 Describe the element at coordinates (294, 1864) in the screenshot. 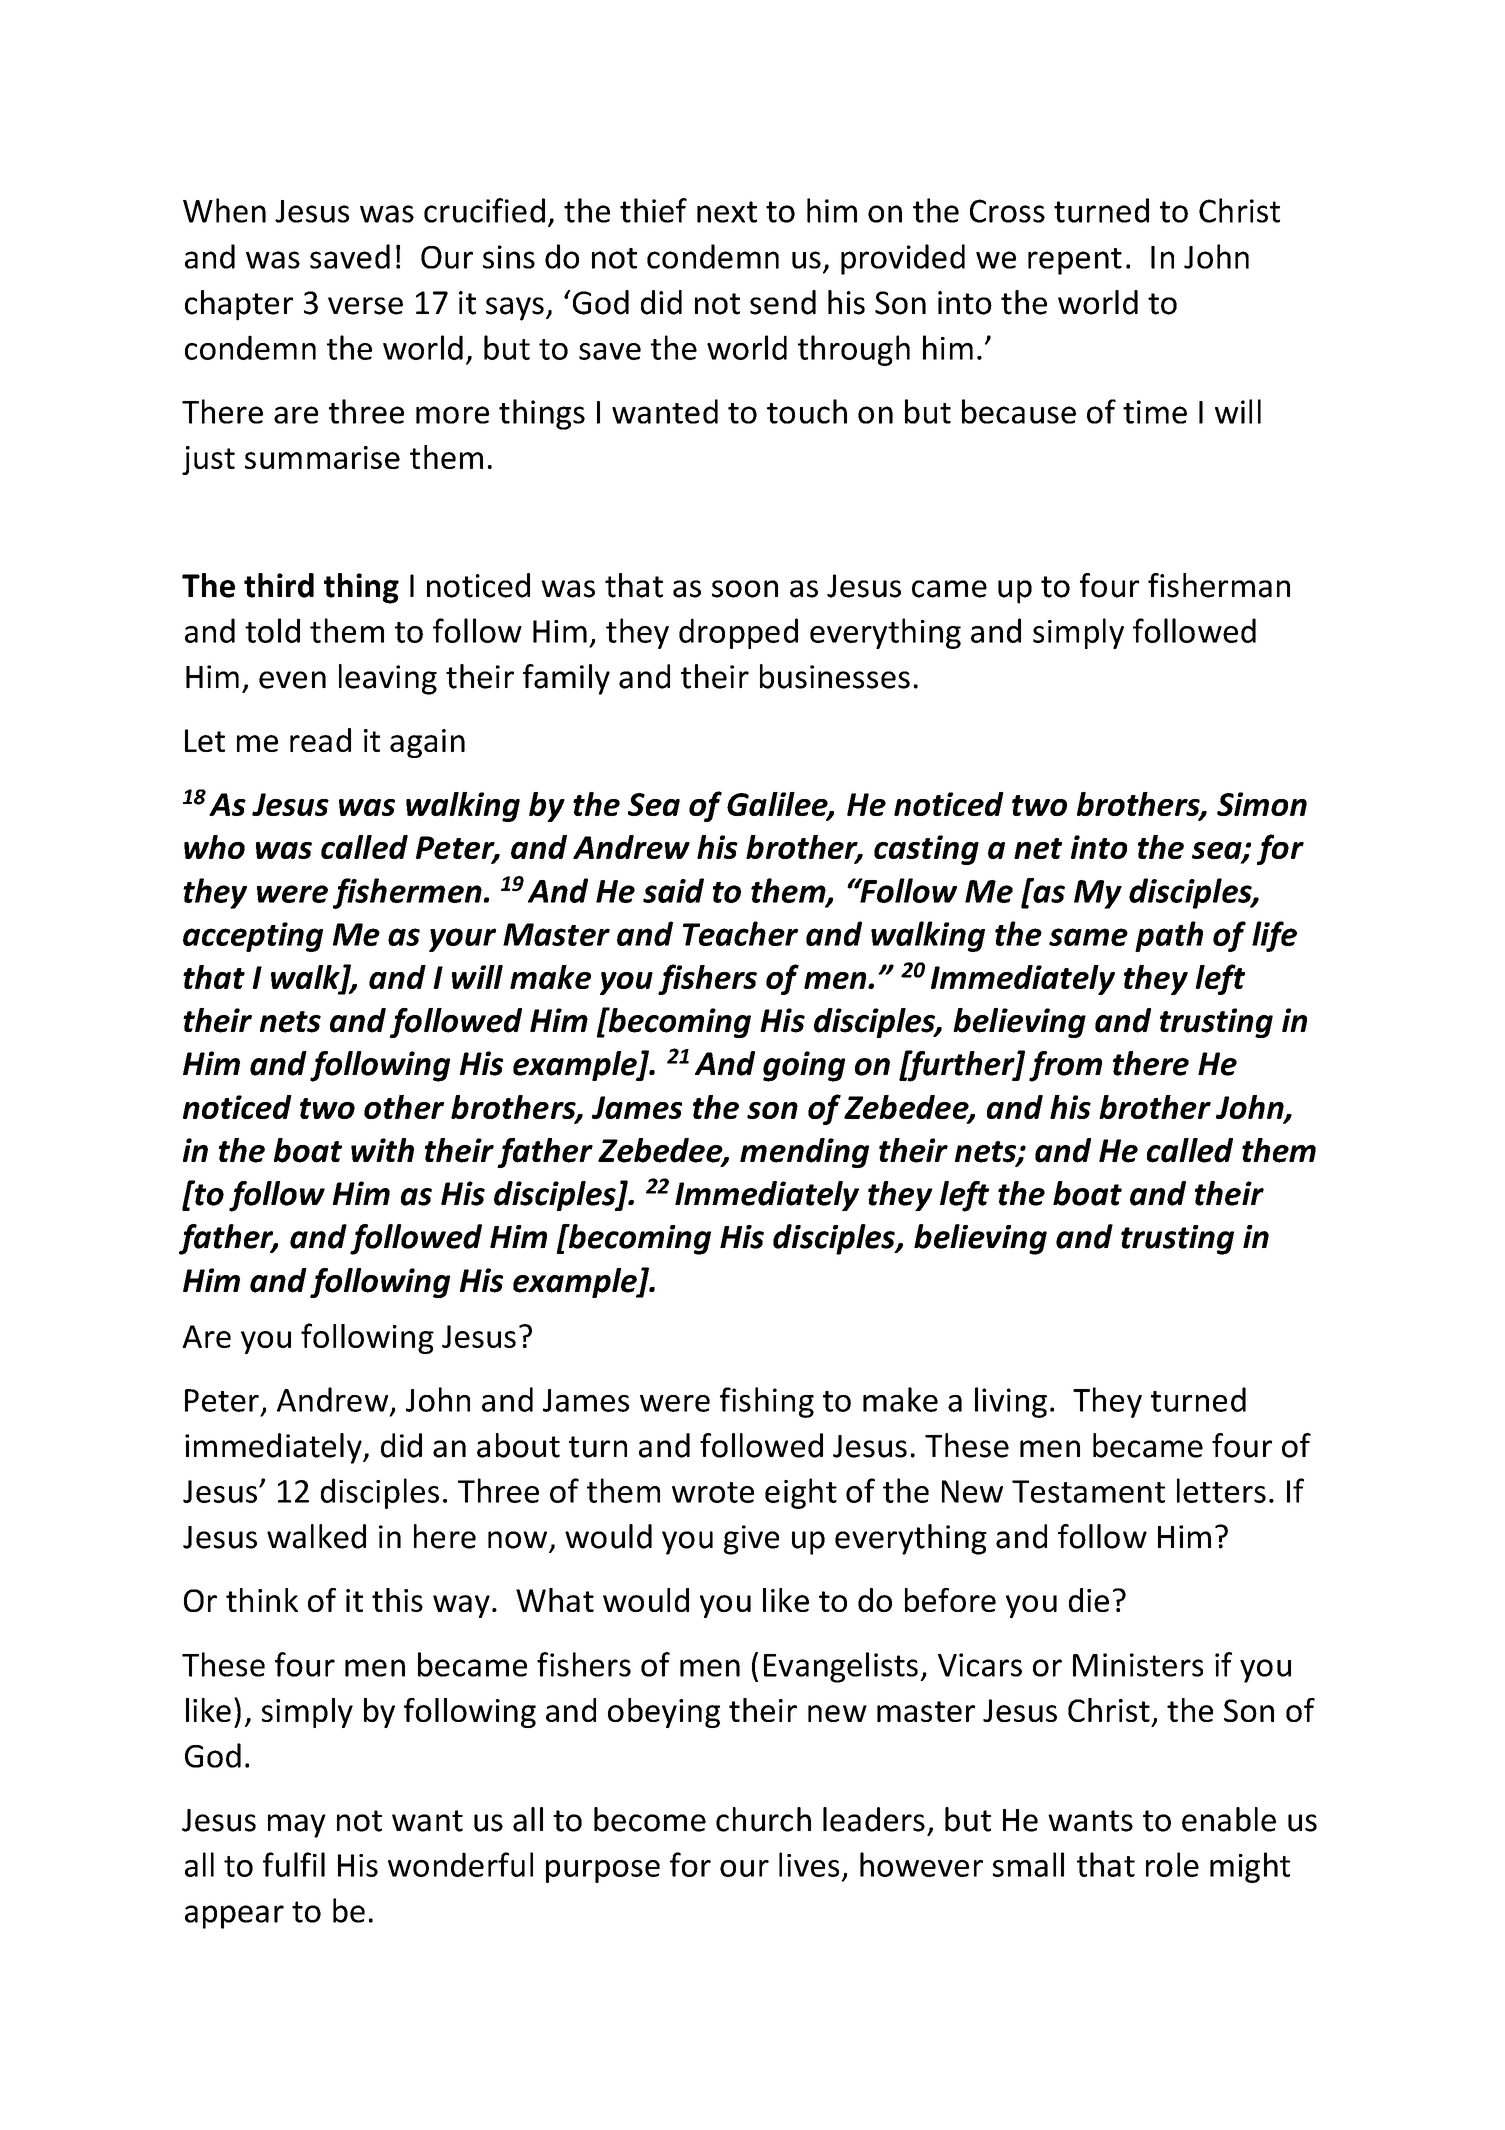

I see `fulfil` at that location.
